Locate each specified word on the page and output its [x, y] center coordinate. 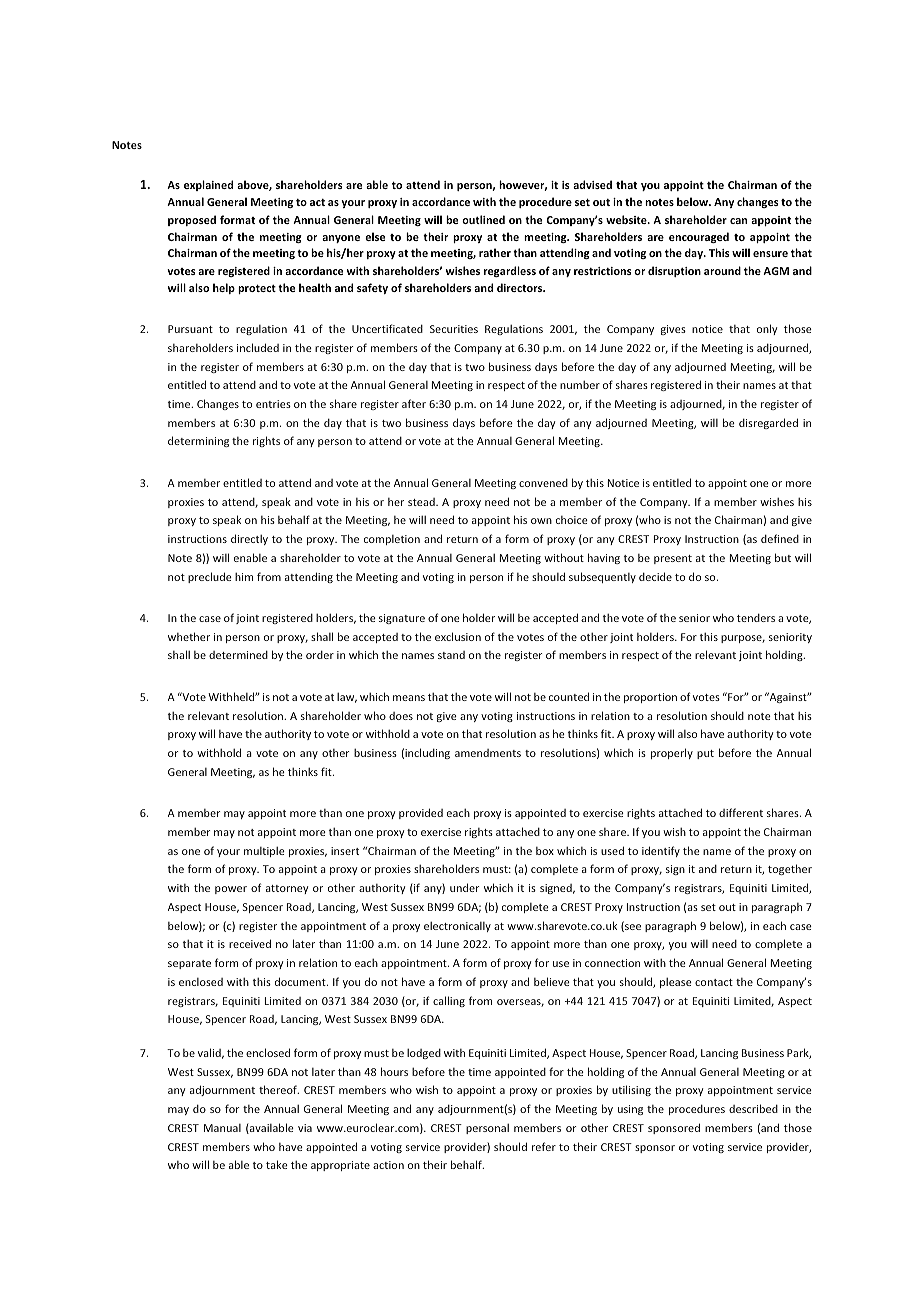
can [738, 221]
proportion [650, 698]
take [277, 1164]
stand [451, 655]
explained [208, 185]
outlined [483, 219]
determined [238, 655]
